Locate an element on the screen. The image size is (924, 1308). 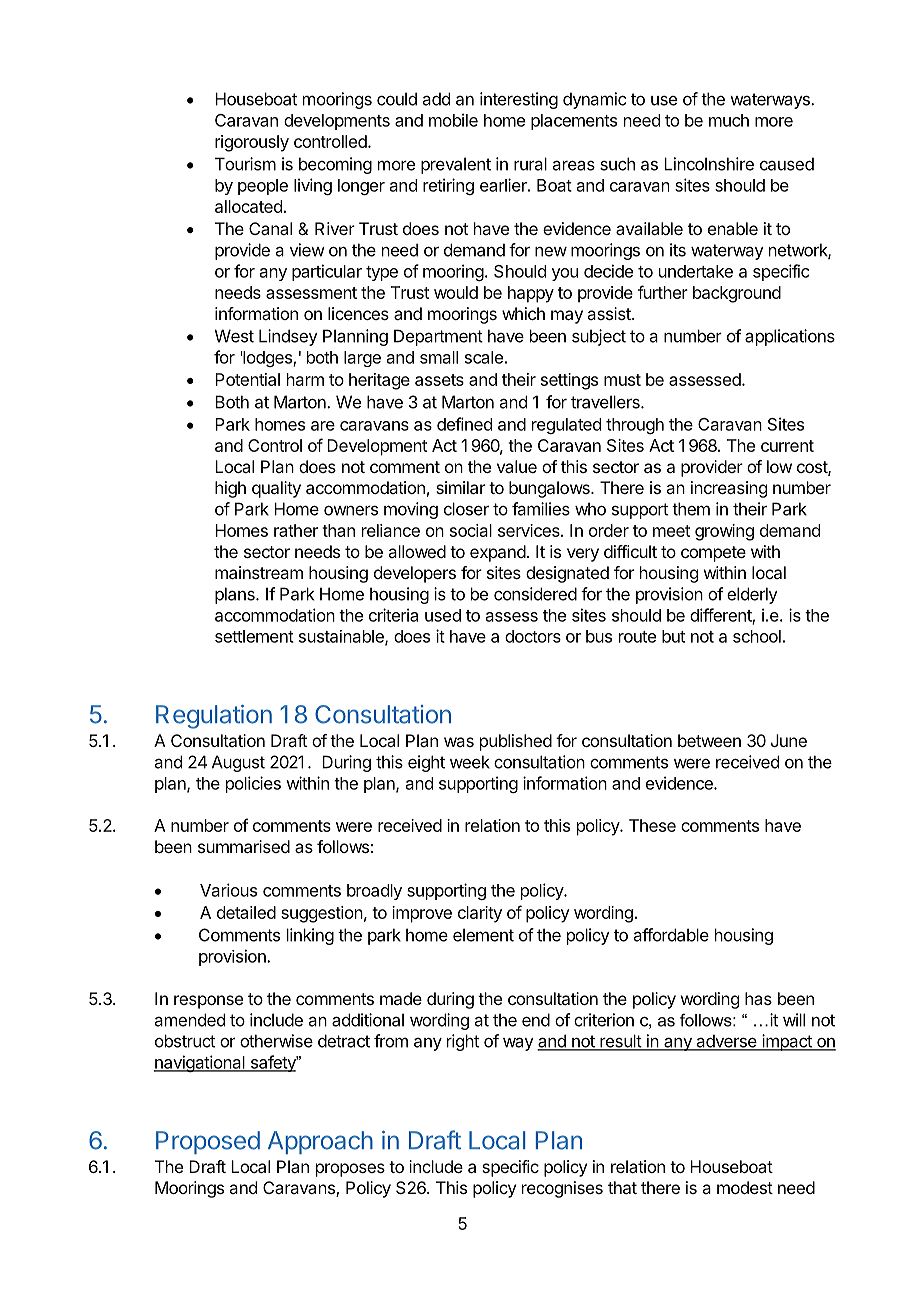
doctors is located at coordinates (533, 636).
